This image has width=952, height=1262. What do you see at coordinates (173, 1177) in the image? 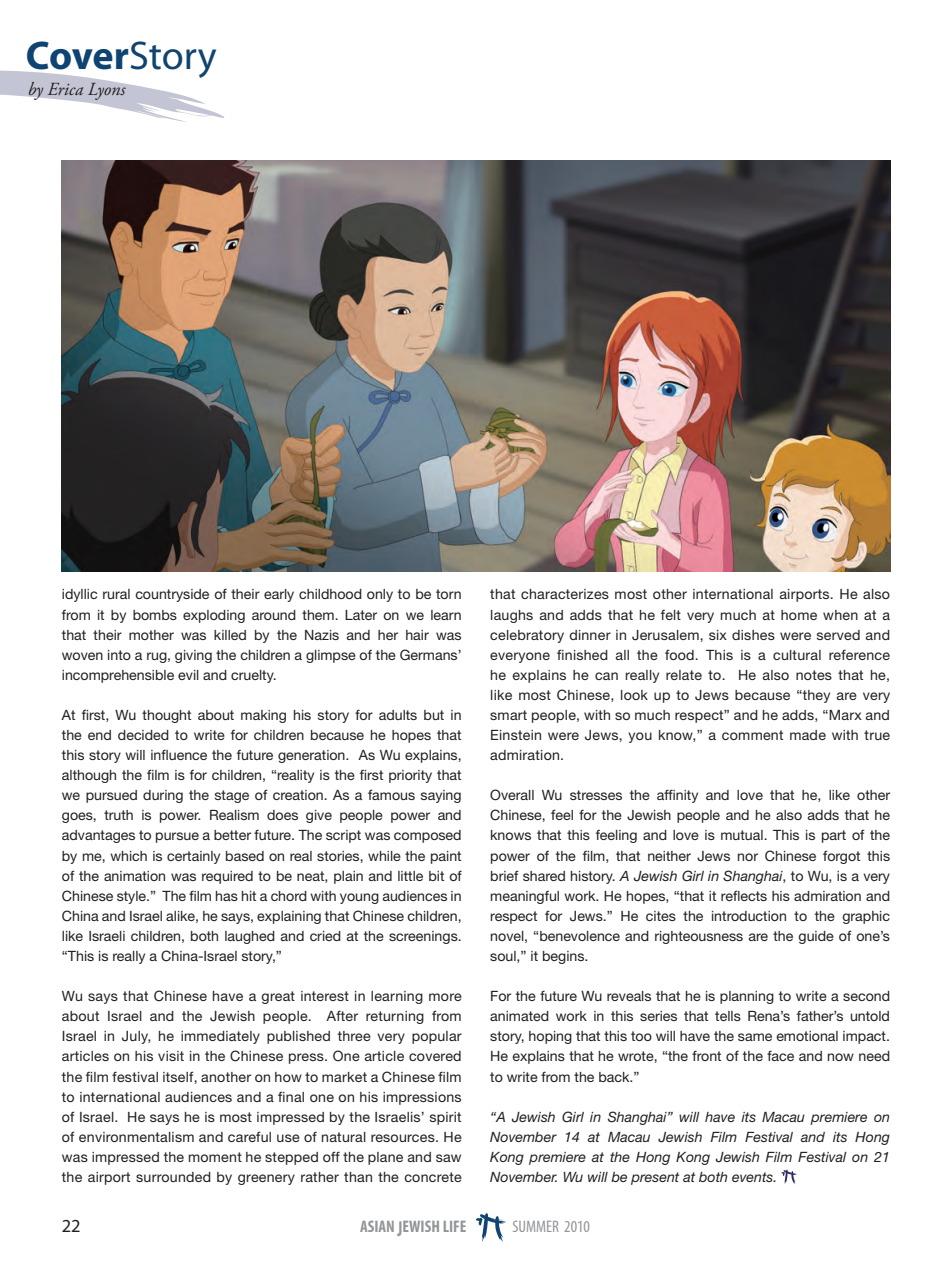
I see `surrounded` at bounding box center [173, 1177].
